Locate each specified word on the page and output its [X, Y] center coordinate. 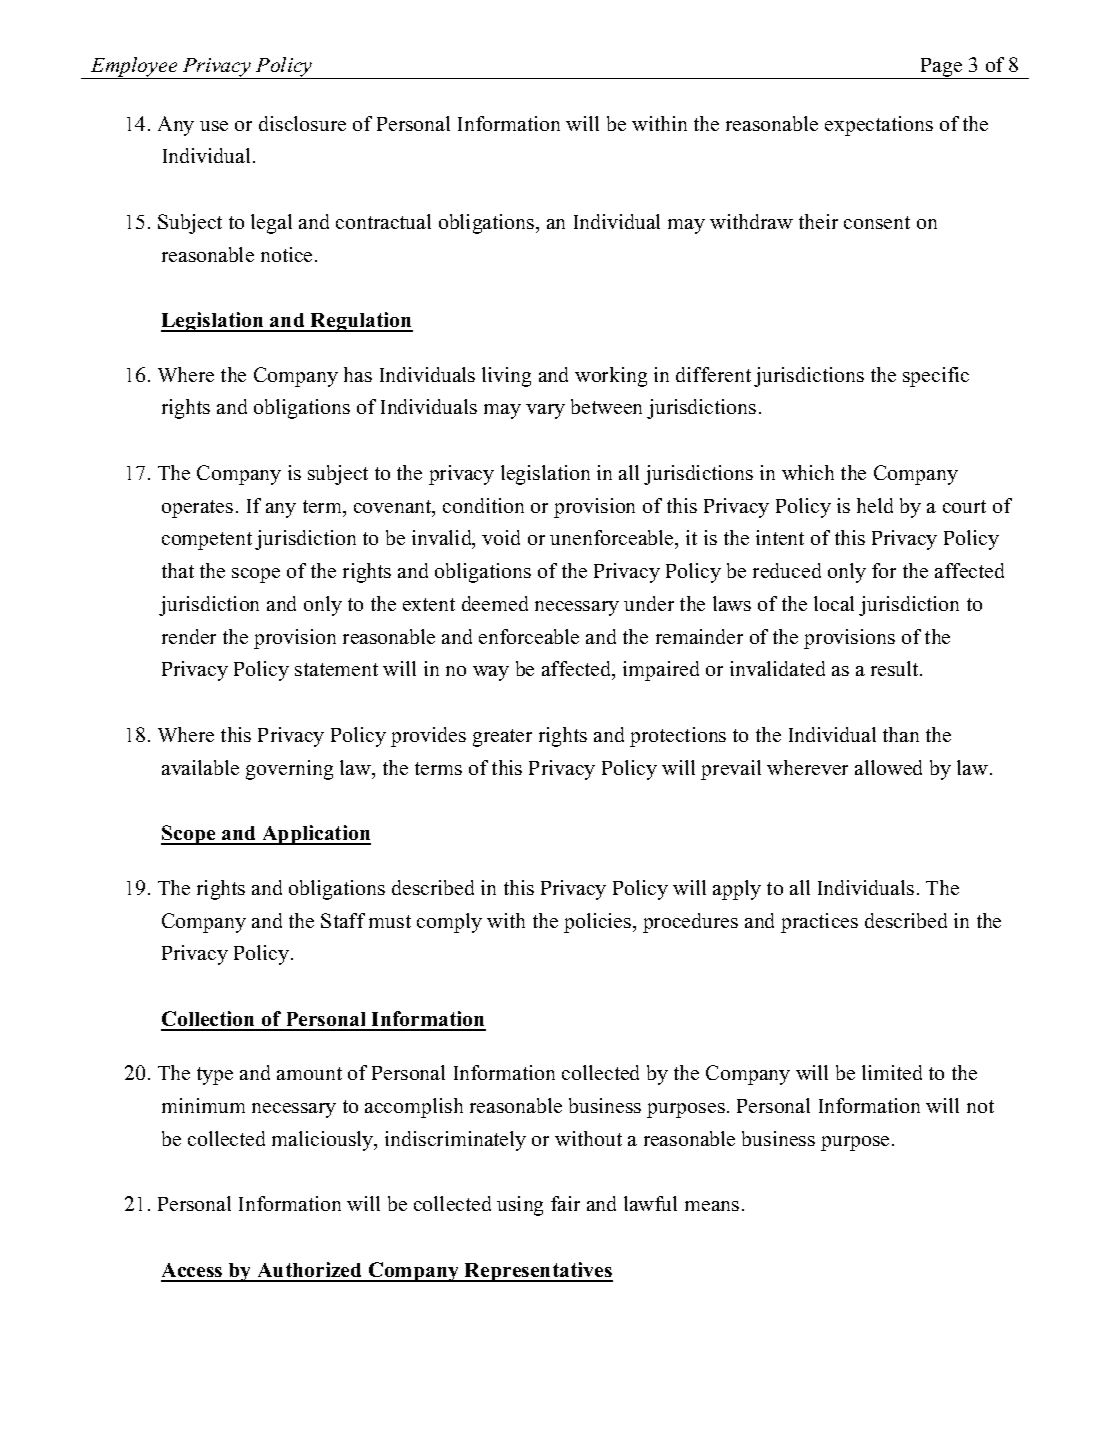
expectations [879, 126]
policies [599, 923]
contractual [383, 221]
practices [819, 923]
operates [197, 509]
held [875, 505]
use [214, 126]
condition [483, 505]
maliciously [324, 1141]
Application [315, 835]
